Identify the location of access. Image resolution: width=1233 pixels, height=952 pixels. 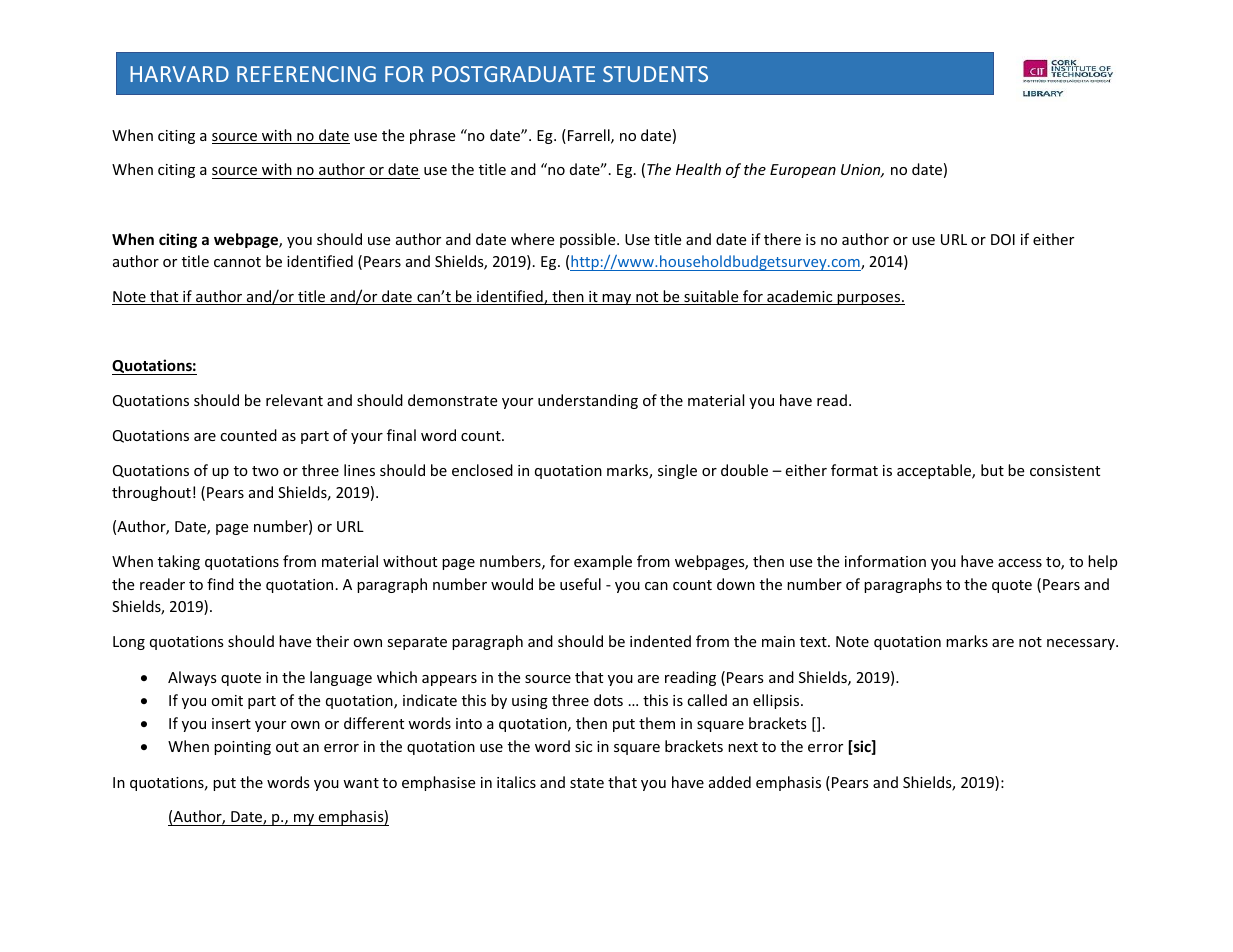
(1020, 563).
